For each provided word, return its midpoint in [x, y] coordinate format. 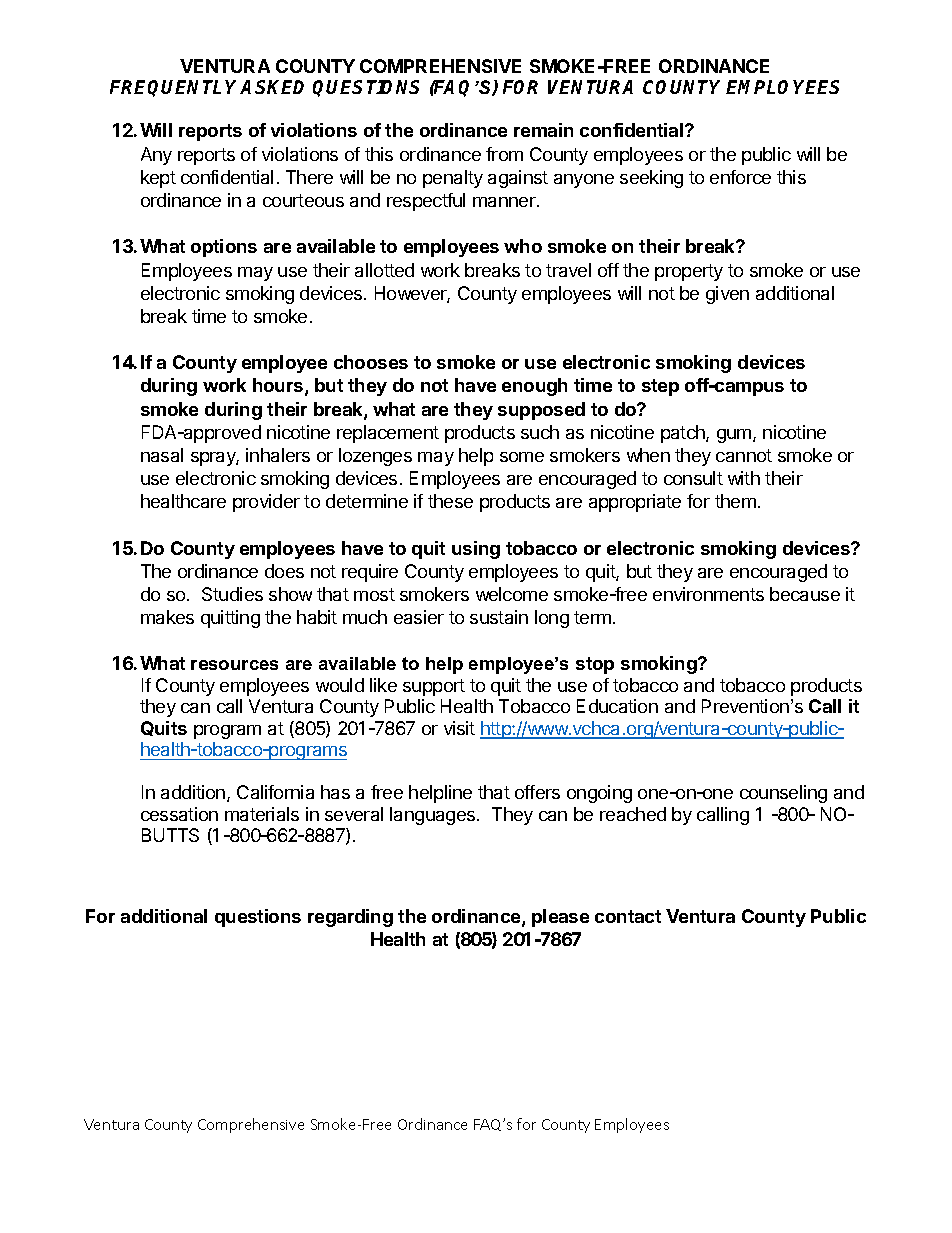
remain [543, 130]
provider [266, 503]
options [224, 248]
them [735, 501]
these [450, 501]
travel [568, 270]
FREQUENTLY [175, 88]
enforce [740, 177]
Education [617, 706]
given [727, 295]
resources [234, 665]
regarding [350, 918]
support [434, 687]
